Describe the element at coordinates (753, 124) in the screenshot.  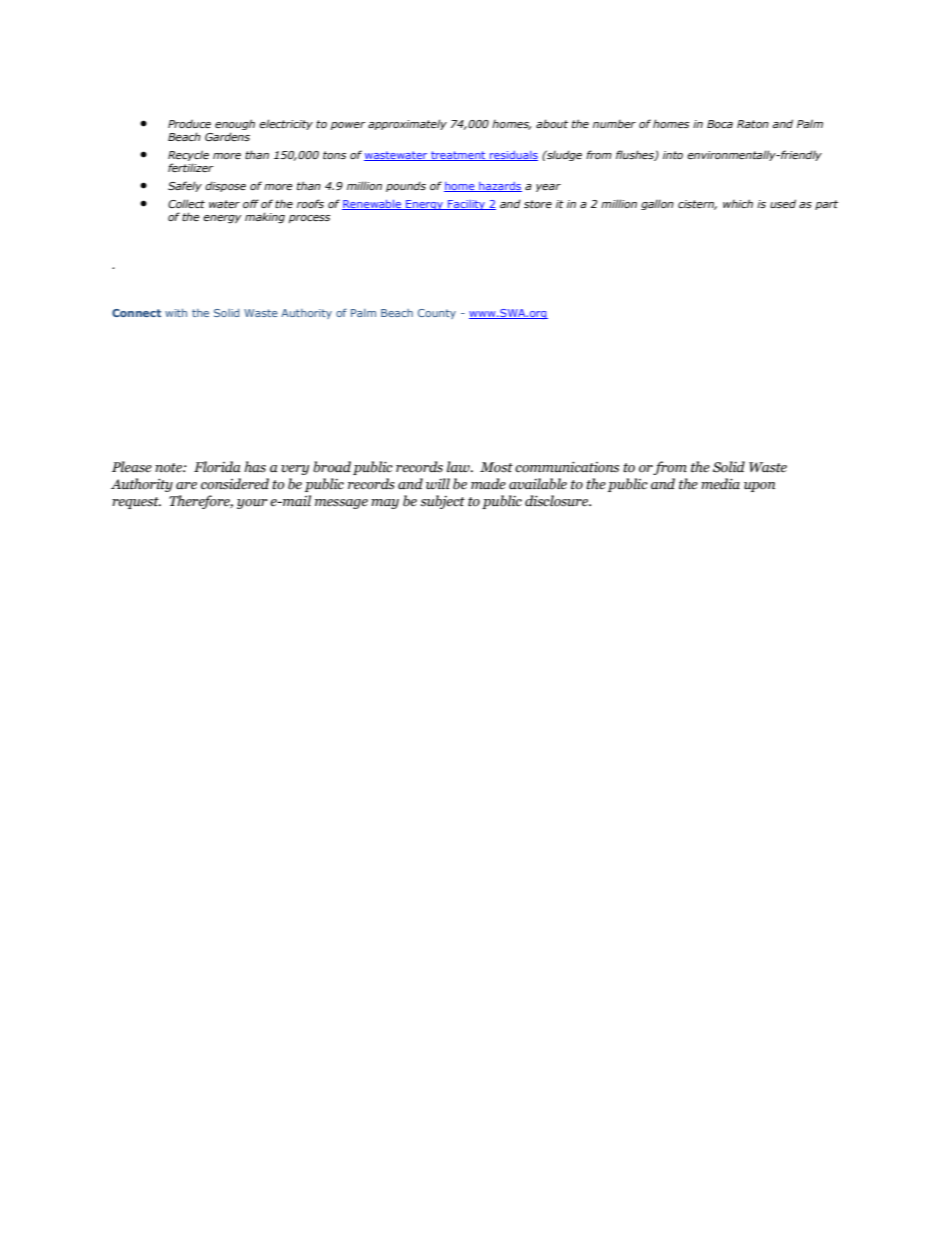
I see `Raton` at that location.
